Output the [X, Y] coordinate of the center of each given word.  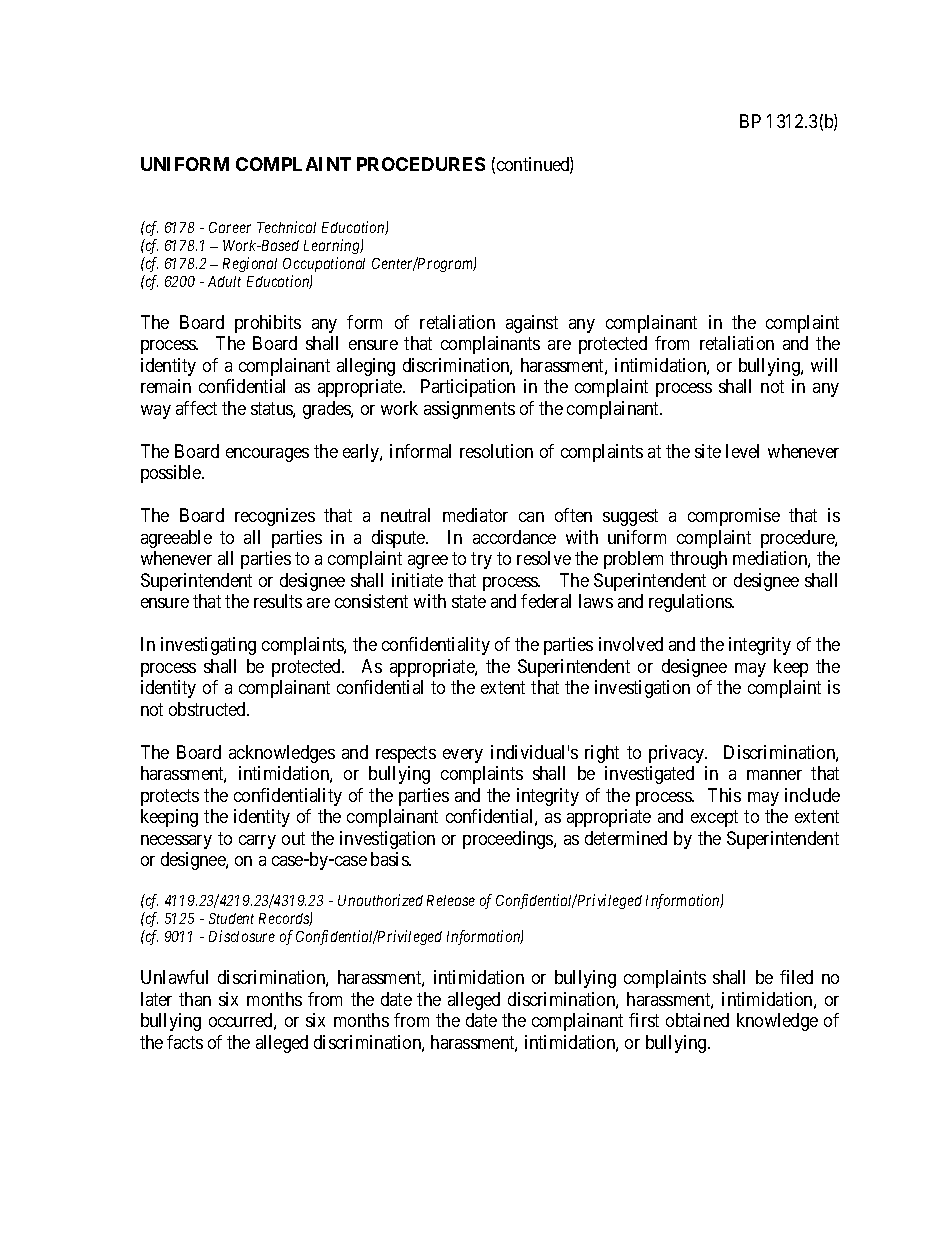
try [481, 560]
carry [257, 842]
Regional [250, 264]
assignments [469, 410]
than [195, 999]
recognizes [275, 517]
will [824, 365]
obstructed [209, 709]
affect [196, 408]
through [698, 560]
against [532, 324]
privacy [678, 754]
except [714, 818]
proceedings [509, 840]
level [742, 451]
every [463, 756]
